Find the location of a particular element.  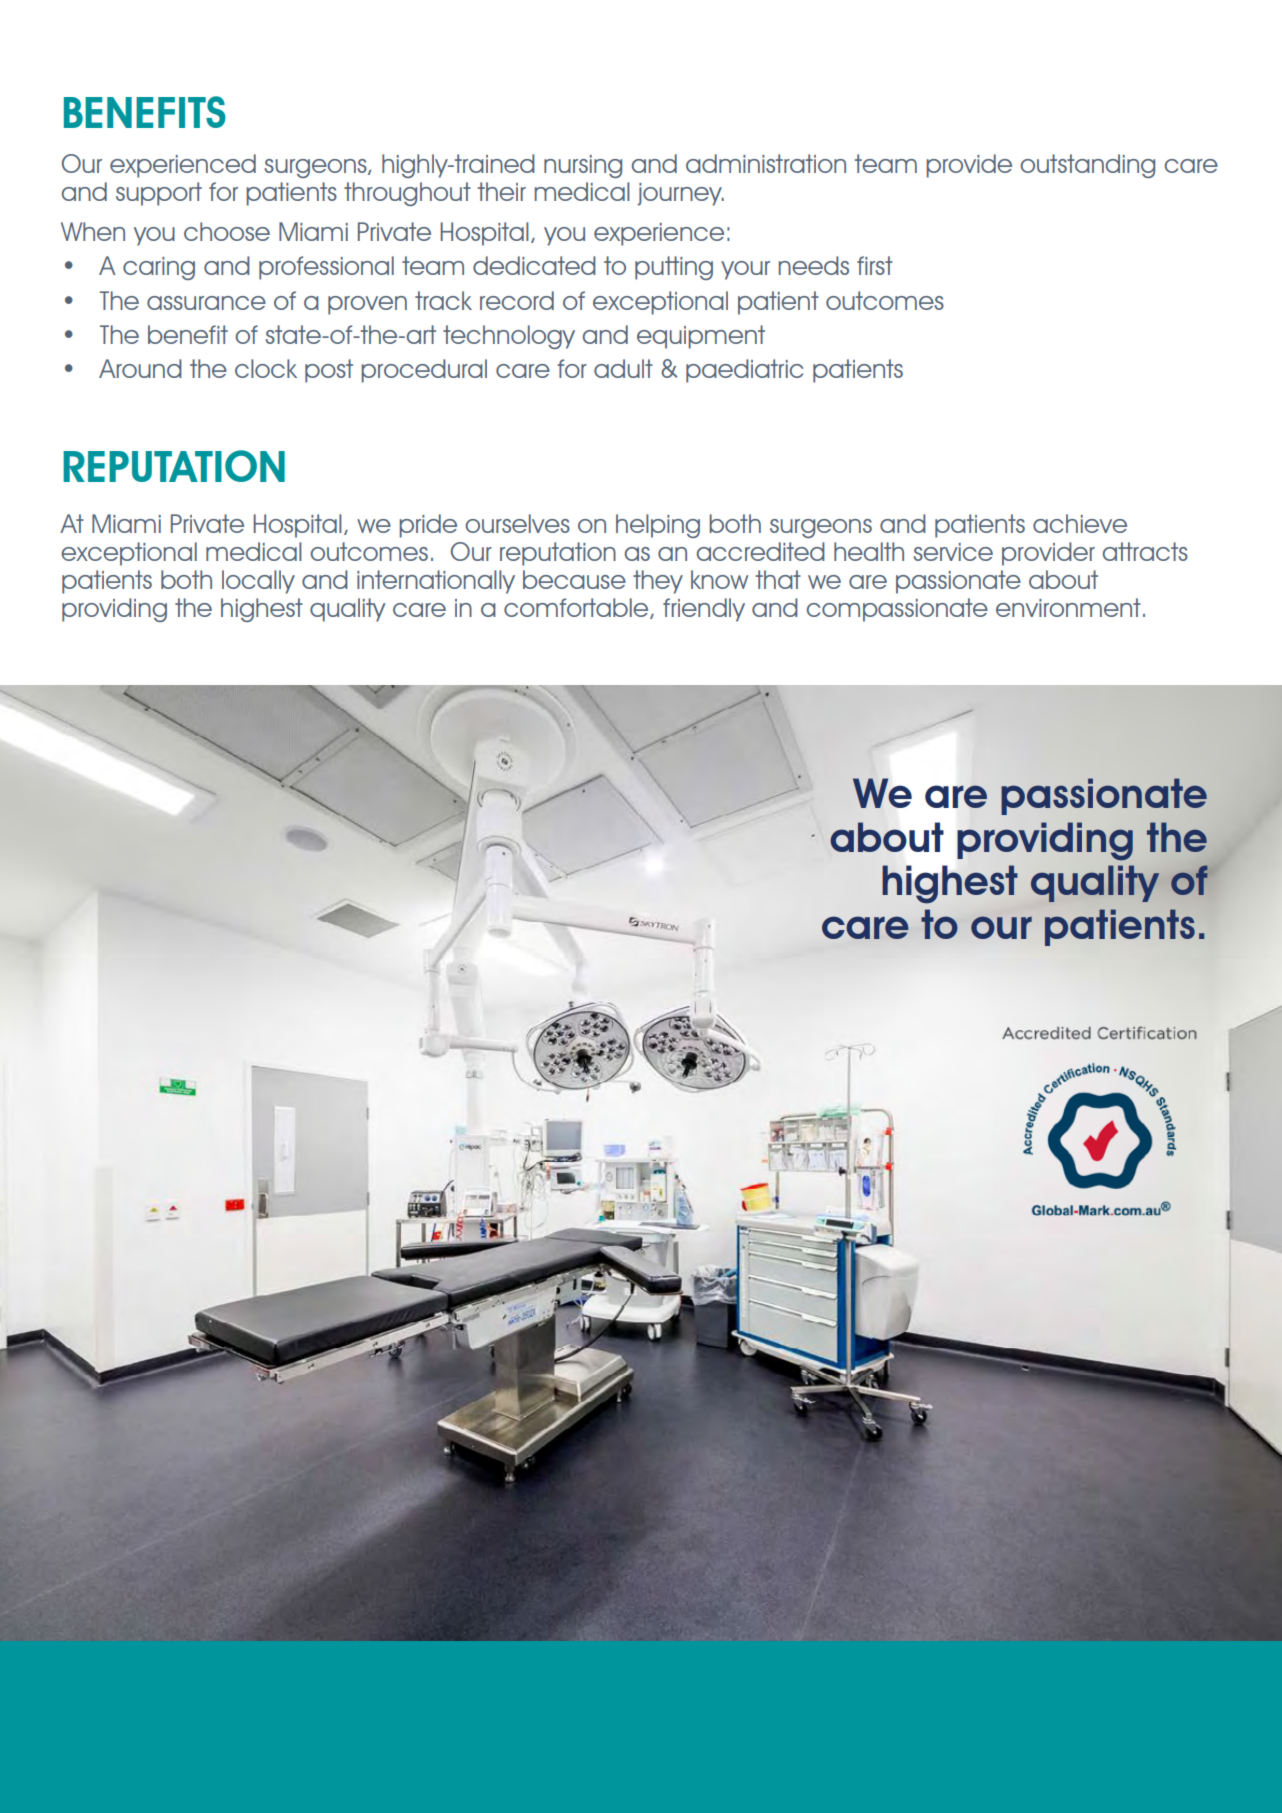

adult is located at coordinates (623, 368).
